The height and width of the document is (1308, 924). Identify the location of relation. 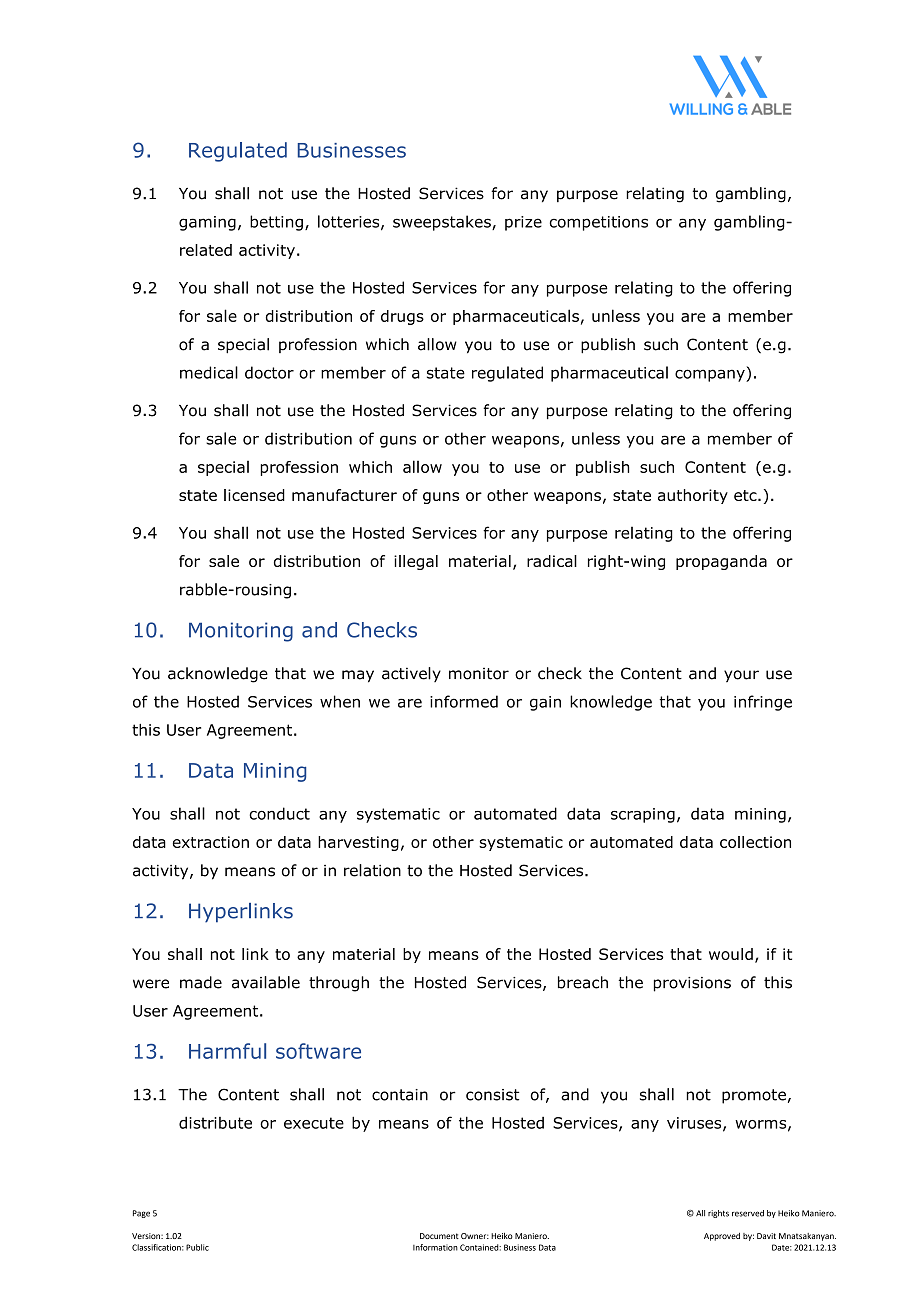
(372, 870).
